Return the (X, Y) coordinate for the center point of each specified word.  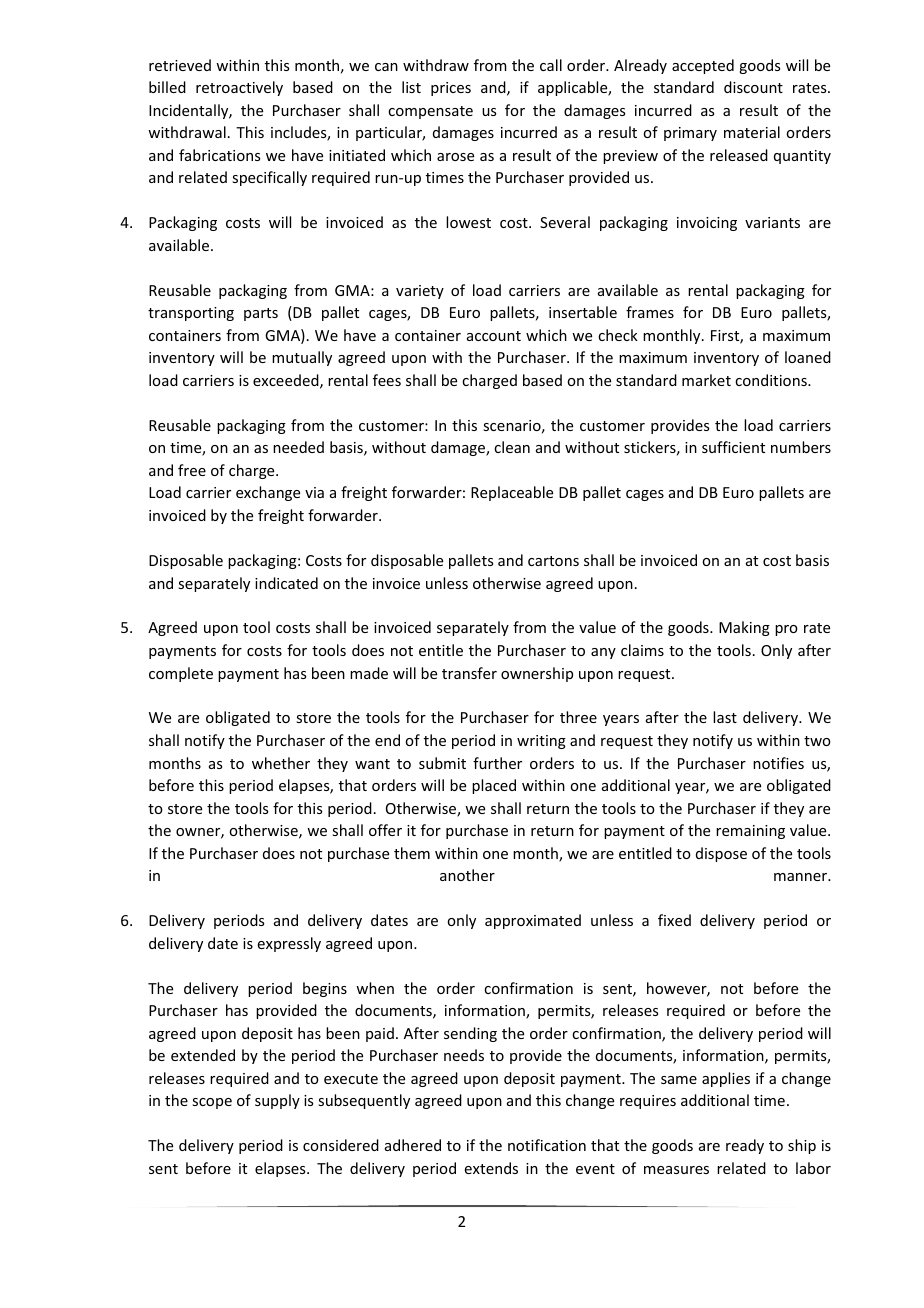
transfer (469, 673)
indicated (286, 583)
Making (744, 628)
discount (753, 87)
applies (726, 1079)
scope (212, 1103)
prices (451, 89)
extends (491, 1168)
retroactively (239, 88)
